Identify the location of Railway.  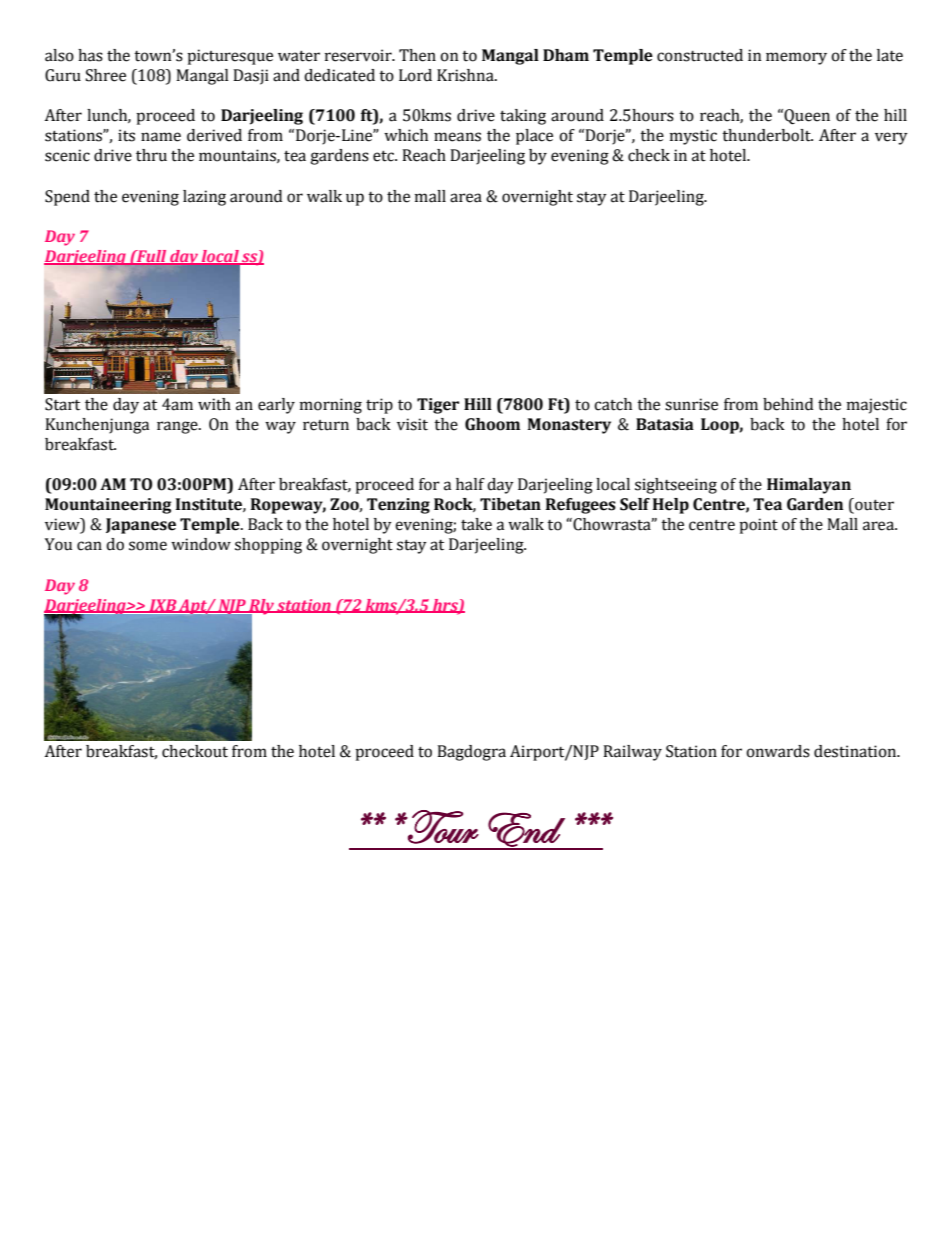
(632, 753).
